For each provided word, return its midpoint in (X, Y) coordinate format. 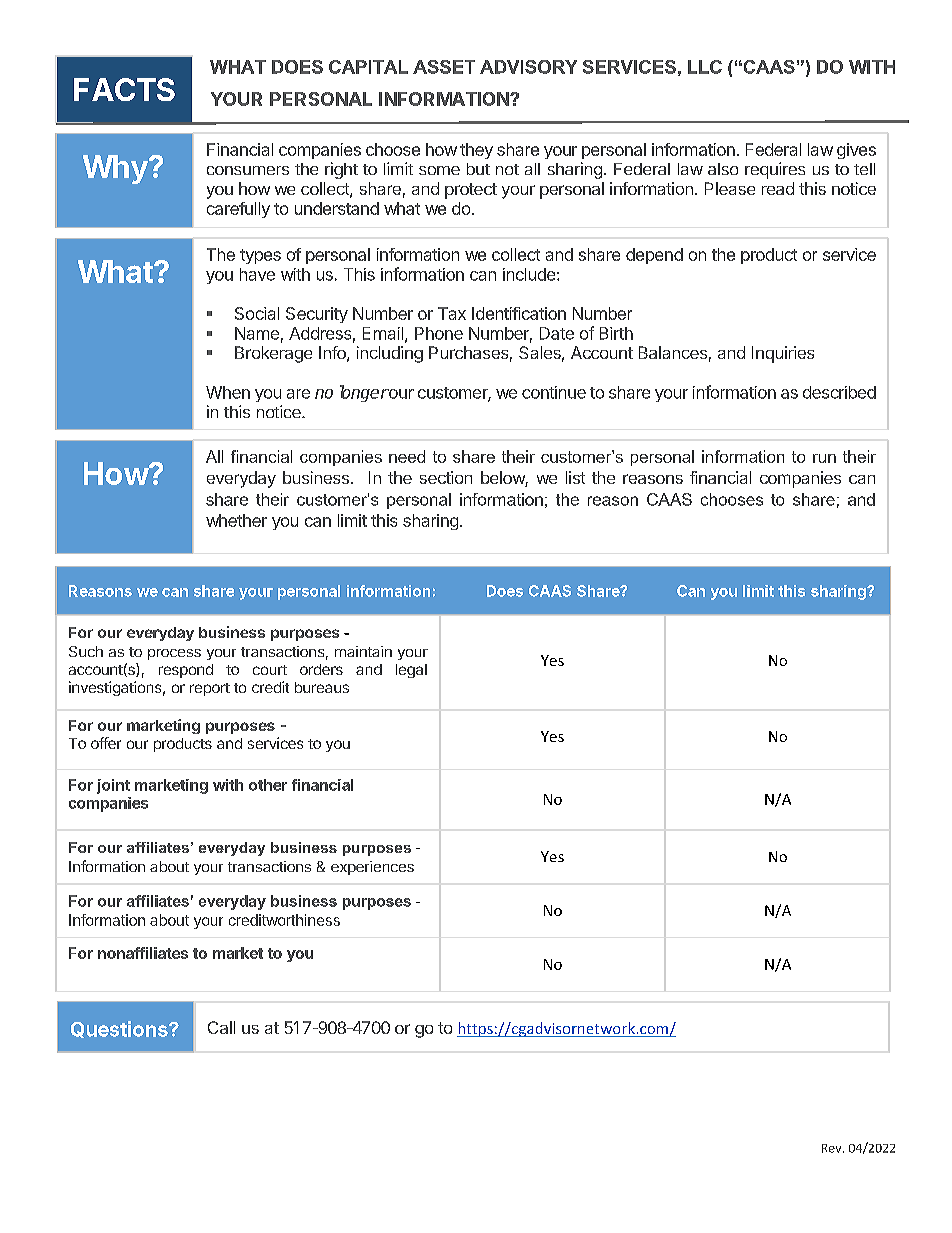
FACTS (124, 89)
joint (113, 786)
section (446, 477)
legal (411, 671)
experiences (372, 868)
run (824, 458)
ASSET (444, 67)
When (228, 392)
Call (221, 1027)
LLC (705, 67)
